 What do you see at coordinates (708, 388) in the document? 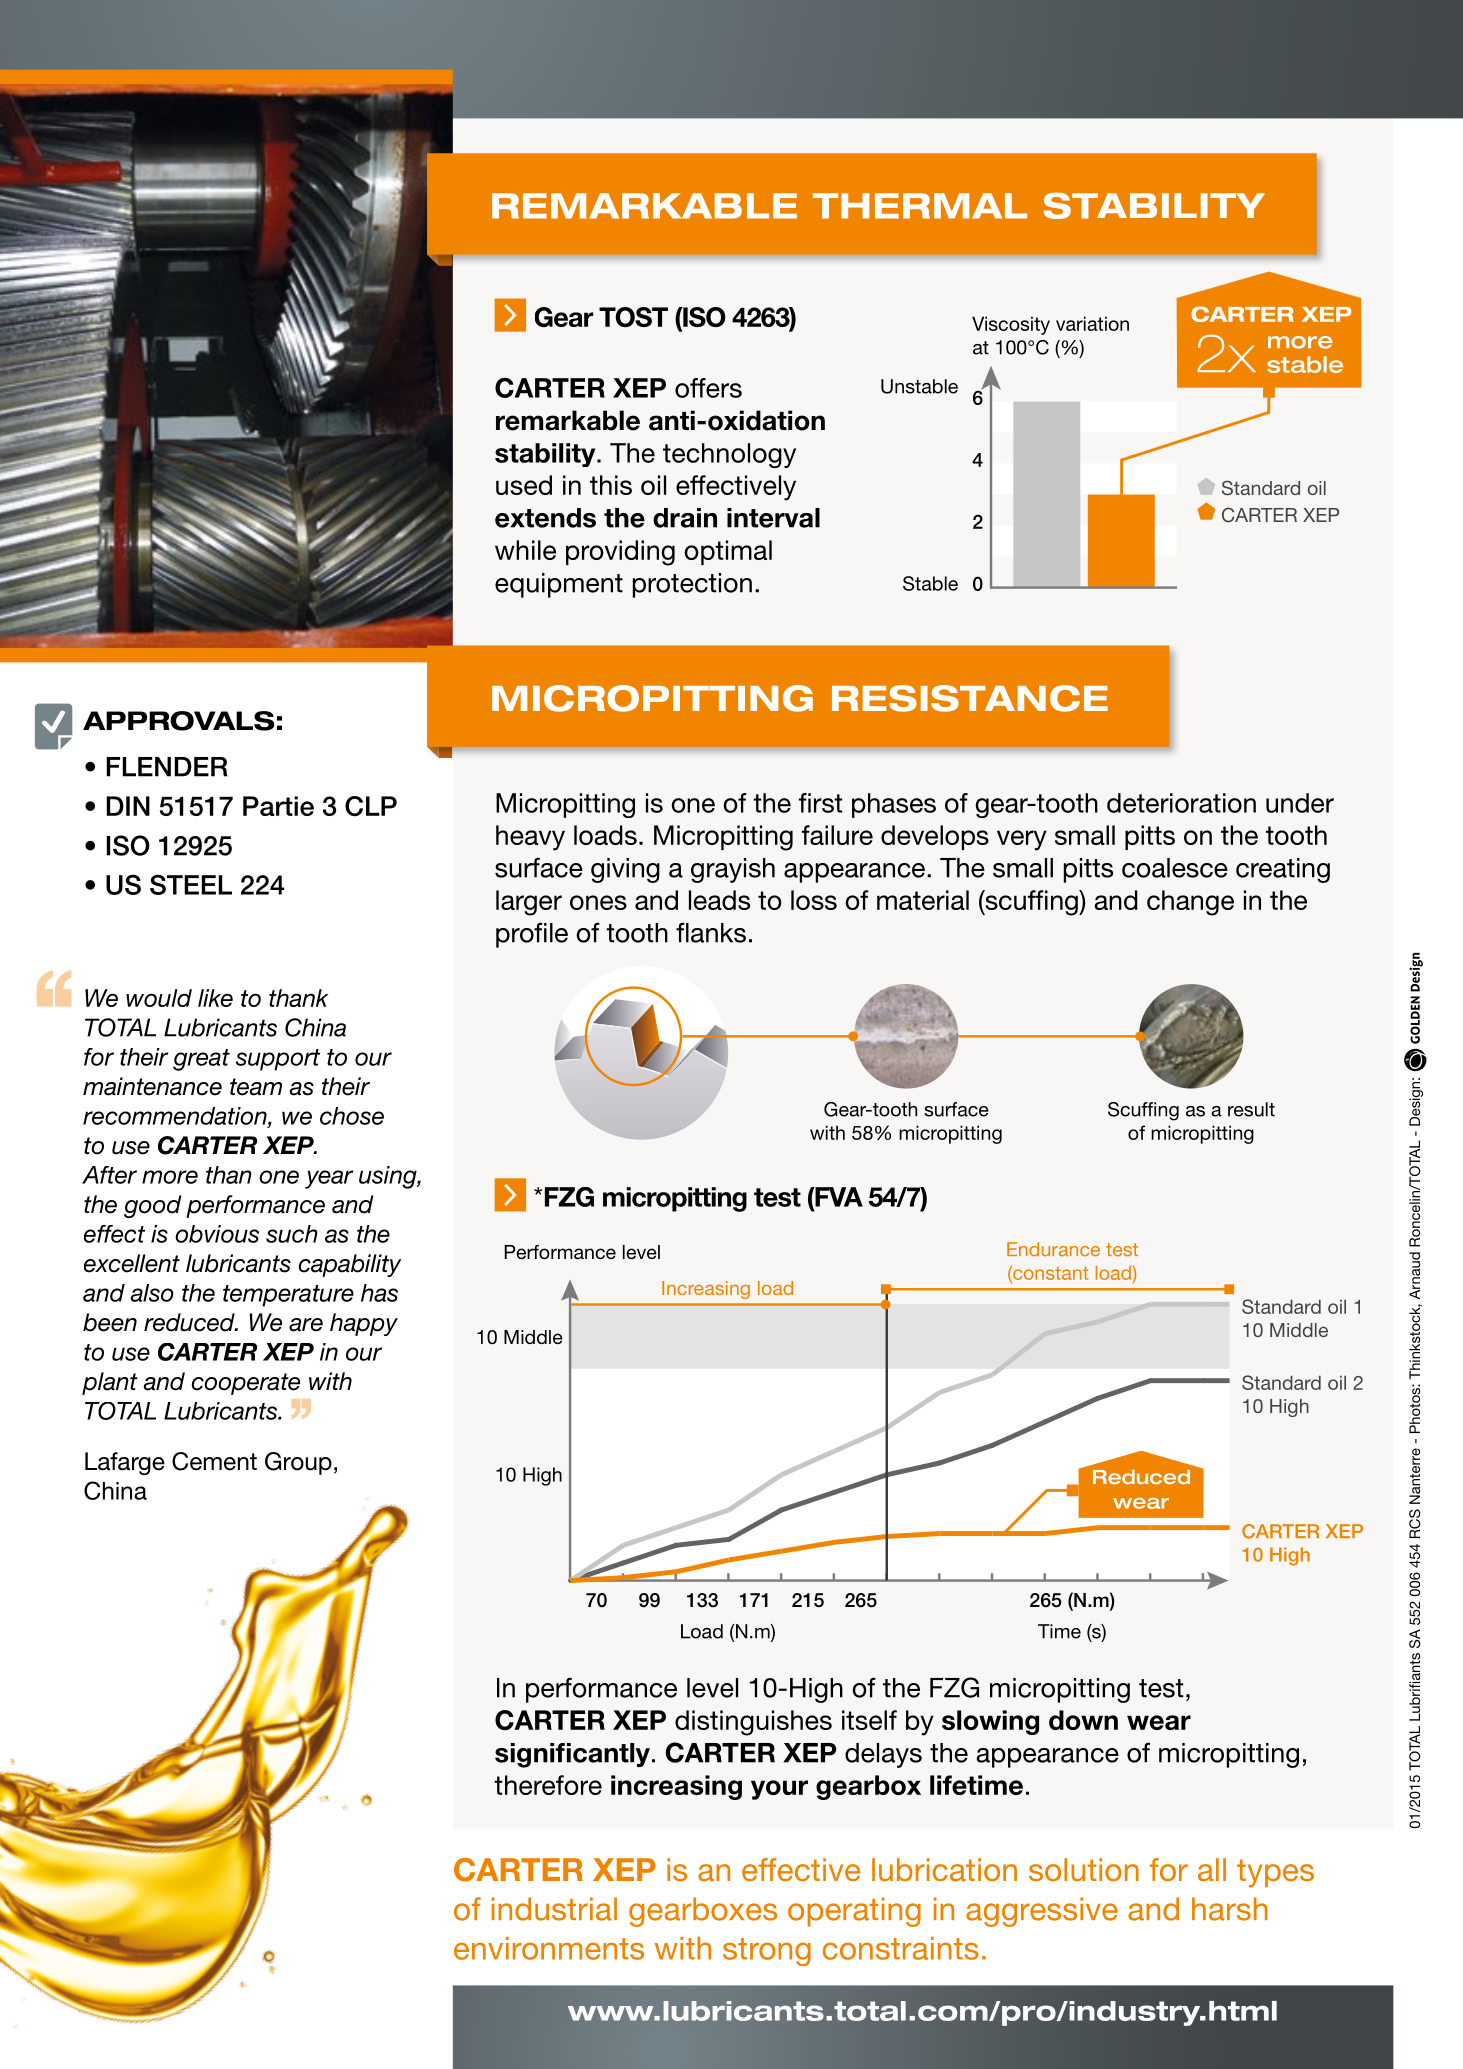
I see `offers` at bounding box center [708, 388].
